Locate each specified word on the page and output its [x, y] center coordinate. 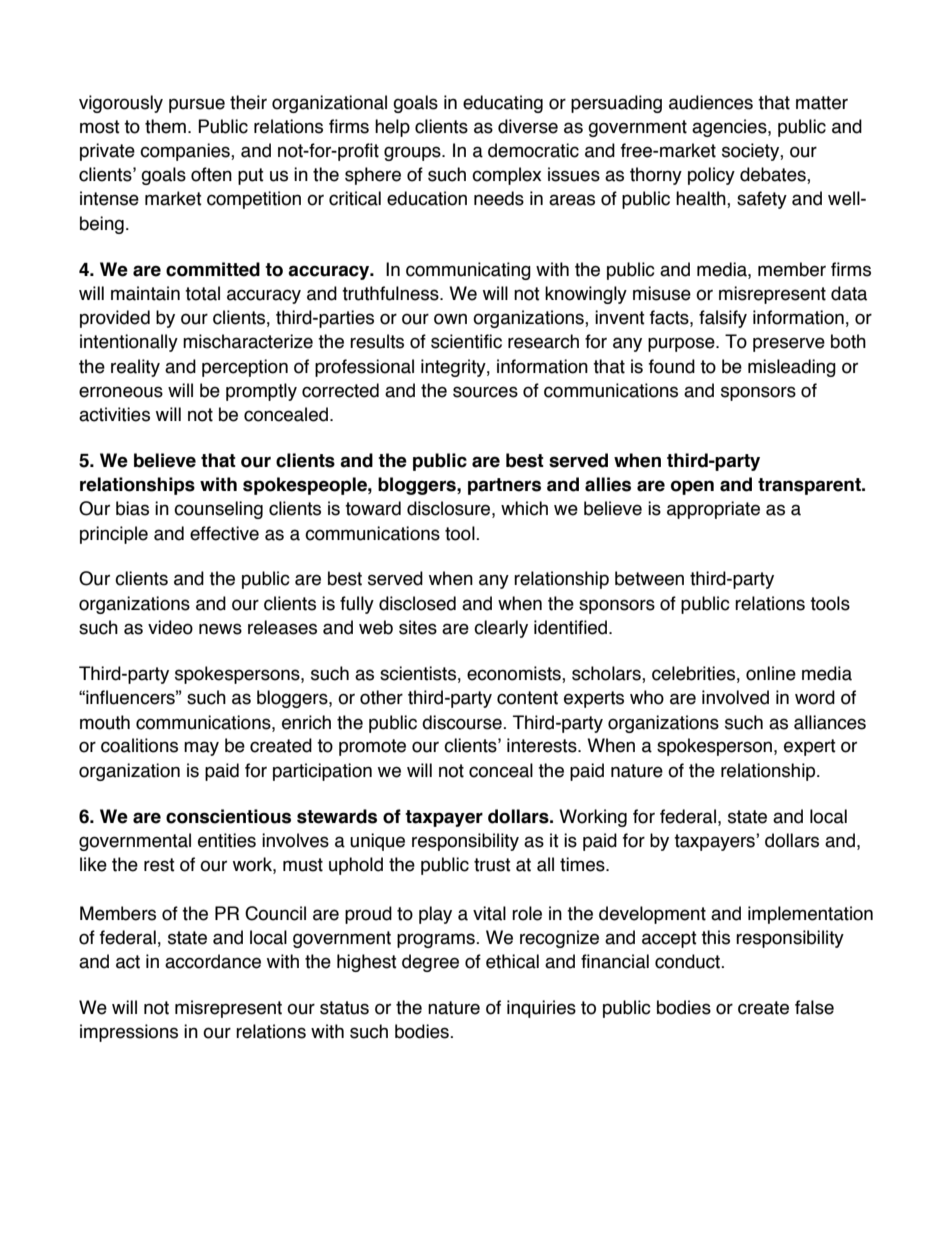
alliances [830, 722]
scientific [466, 341]
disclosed [417, 603]
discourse [463, 722]
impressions [129, 1033]
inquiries [541, 1009]
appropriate [713, 510]
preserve [789, 344]
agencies [730, 128]
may [201, 748]
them [165, 126]
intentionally [129, 343]
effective [224, 533]
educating [503, 104]
